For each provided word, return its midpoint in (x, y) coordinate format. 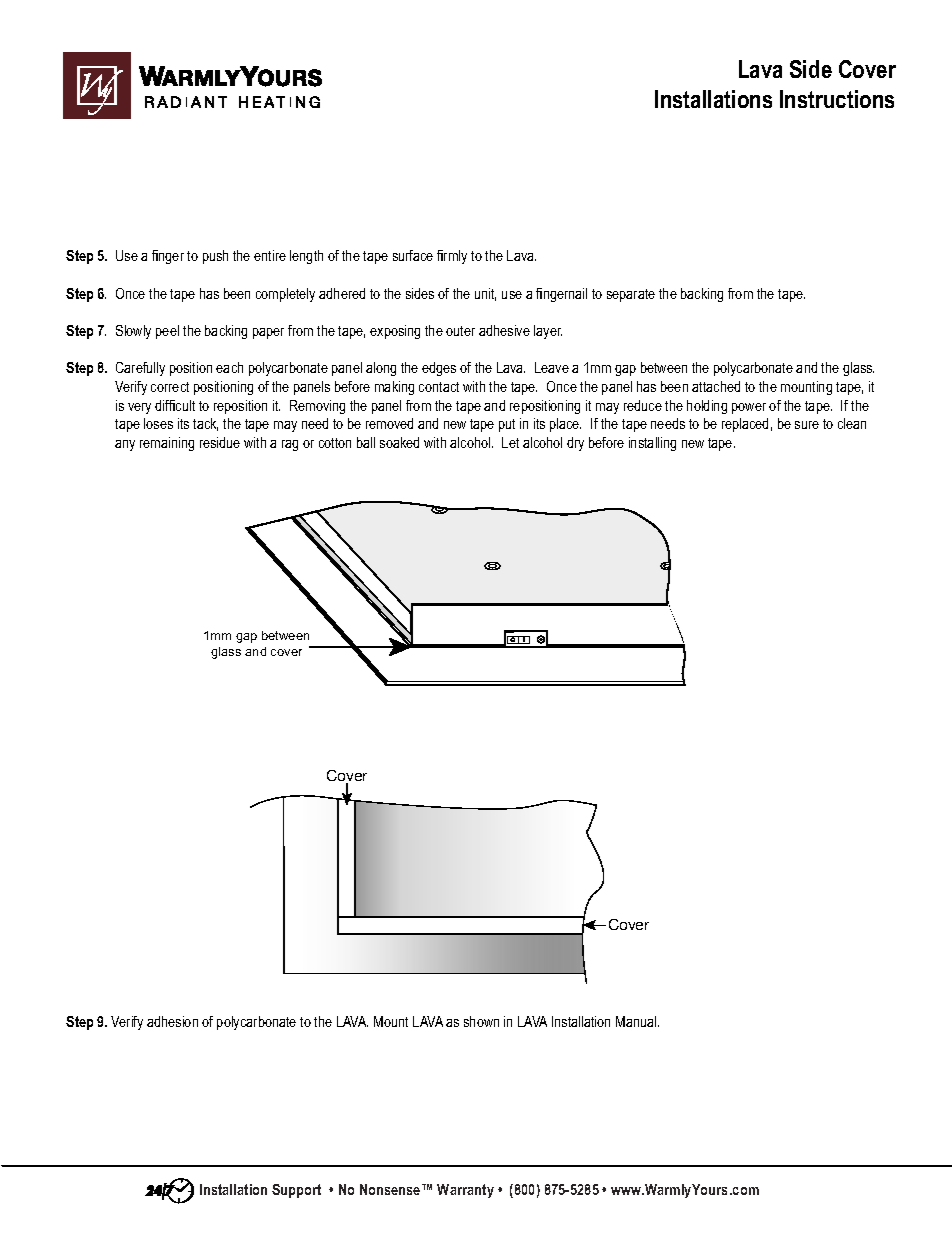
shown (481, 1021)
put (507, 425)
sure (807, 425)
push (215, 257)
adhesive (504, 330)
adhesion (172, 1021)
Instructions (837, 99)
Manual (637, 1021)
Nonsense (391, 1189)
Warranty (465, 1191)
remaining (167, 444)
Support (296, 1191)
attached (716, 386)
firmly (452, 257)
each (229, 367)
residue (220, 442)
